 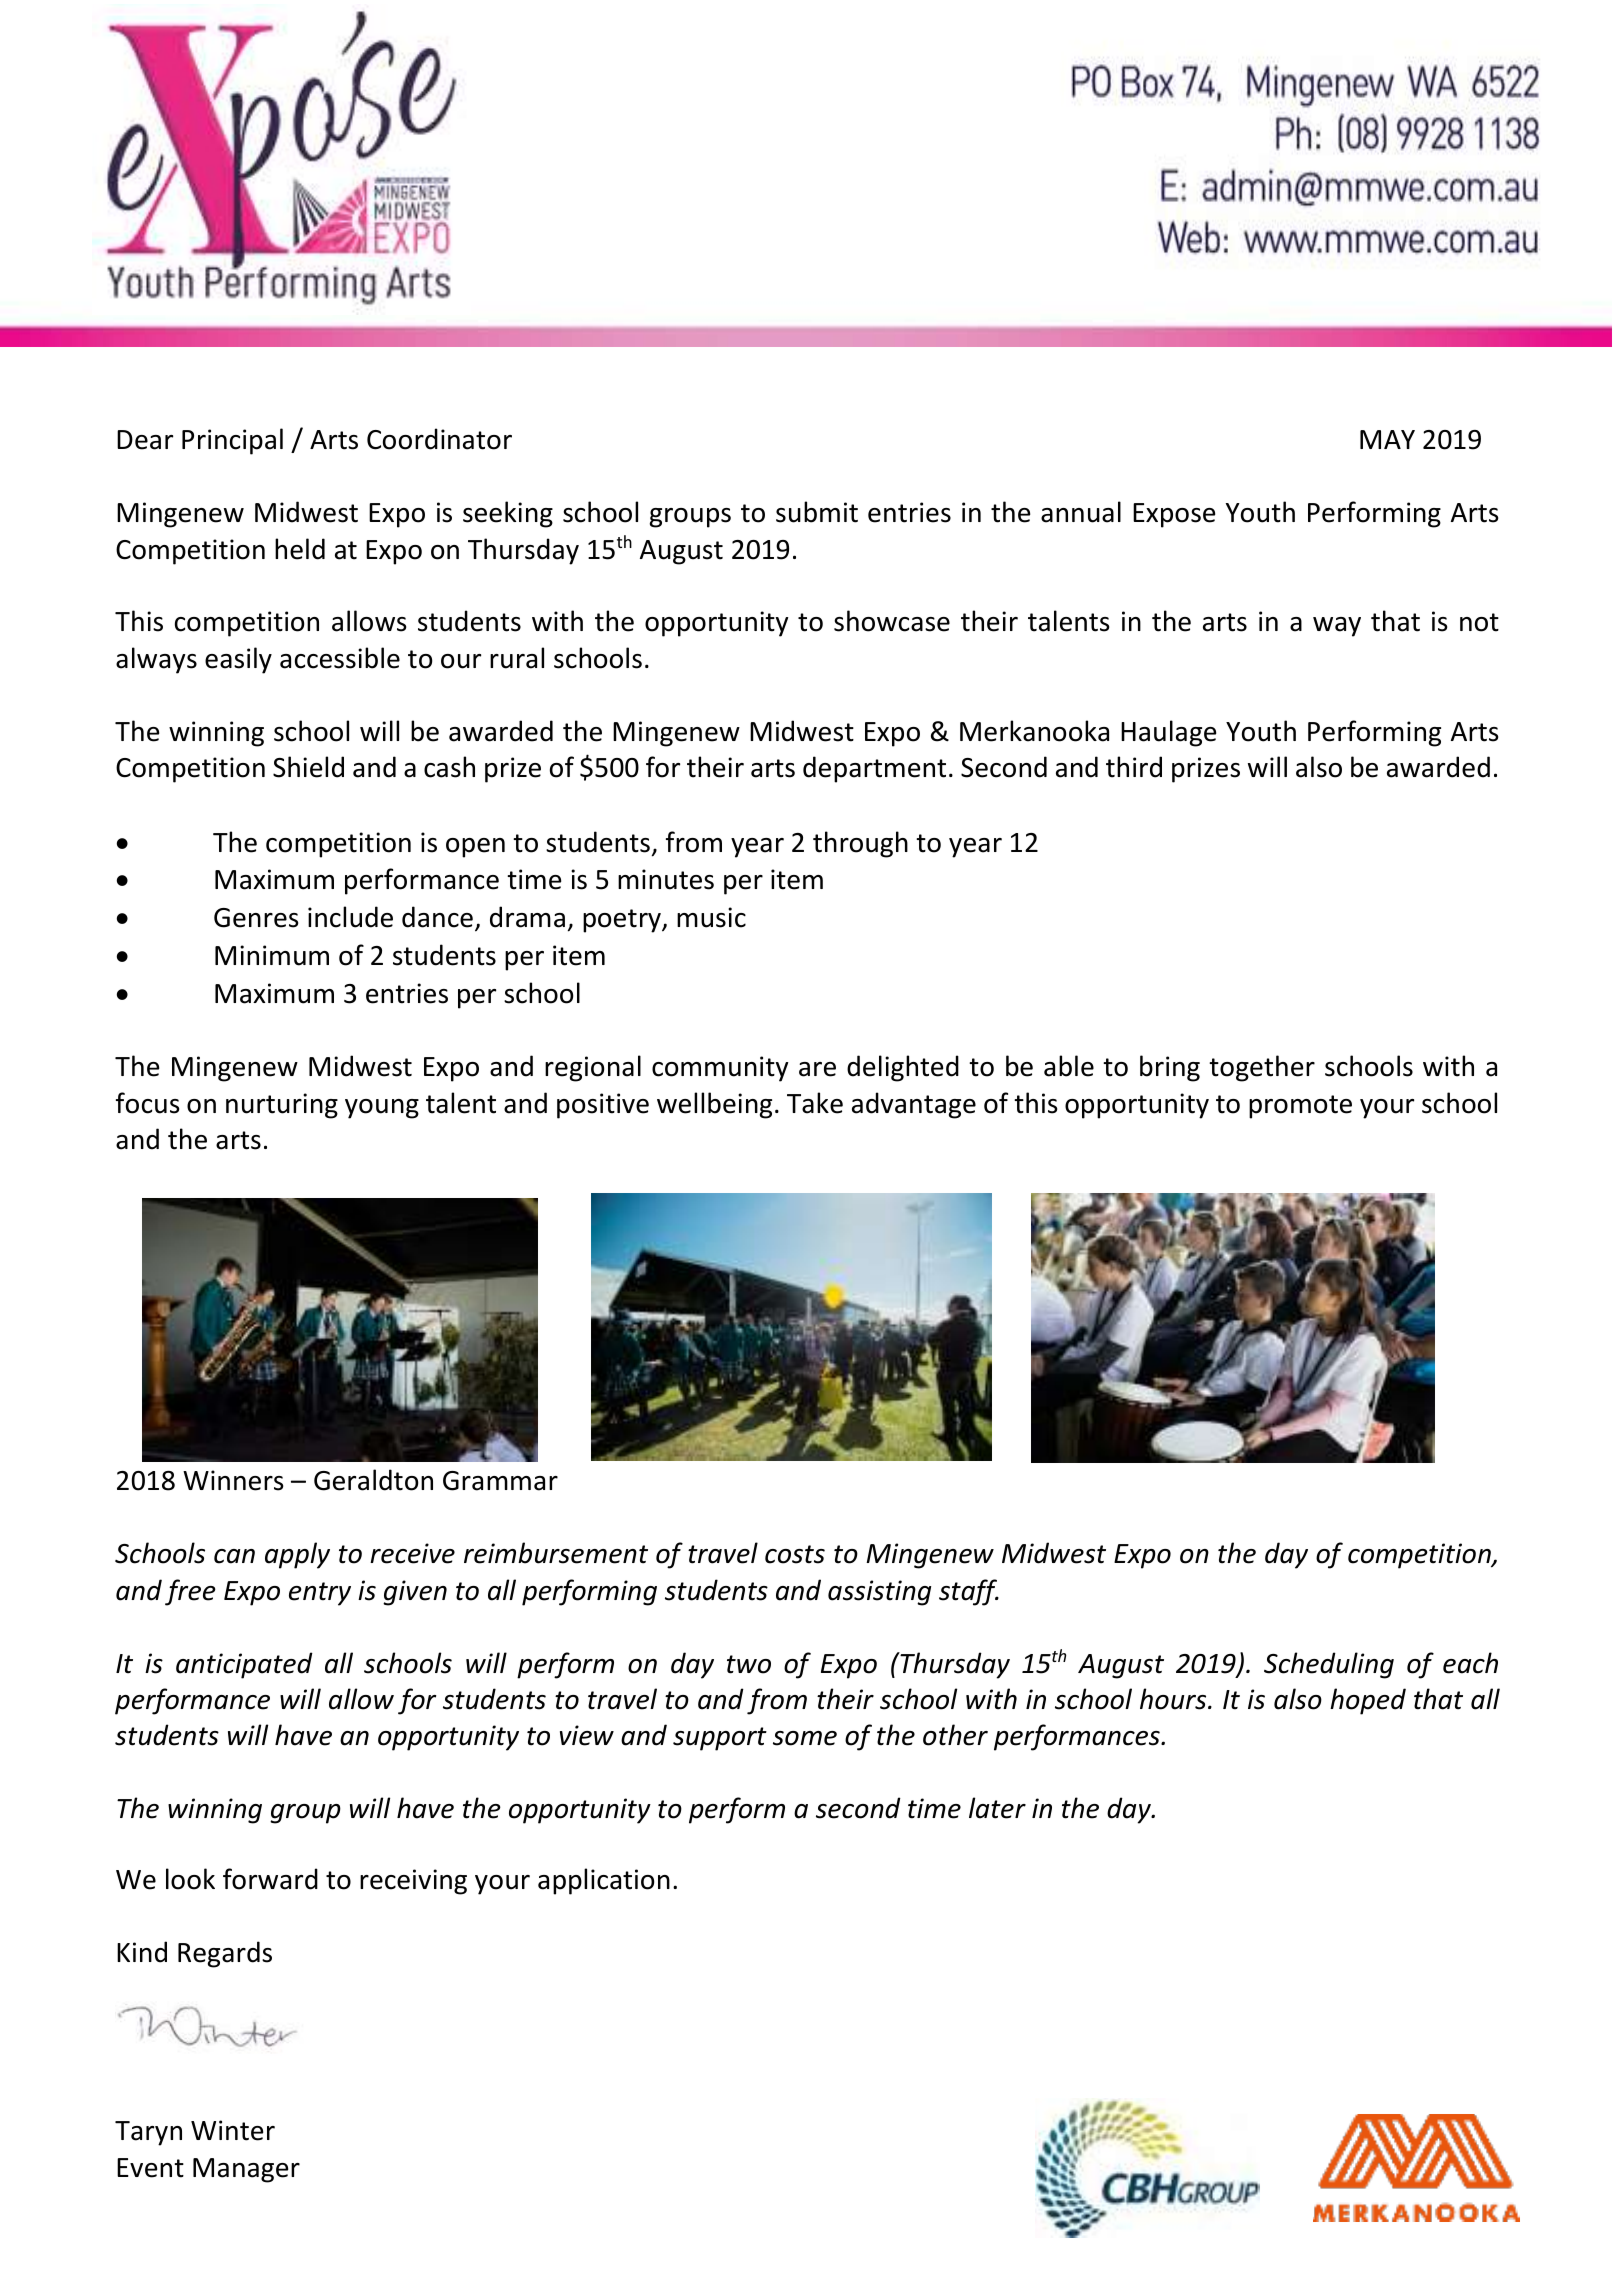 I want to click on promote, so click(x=1300, y=1107).
